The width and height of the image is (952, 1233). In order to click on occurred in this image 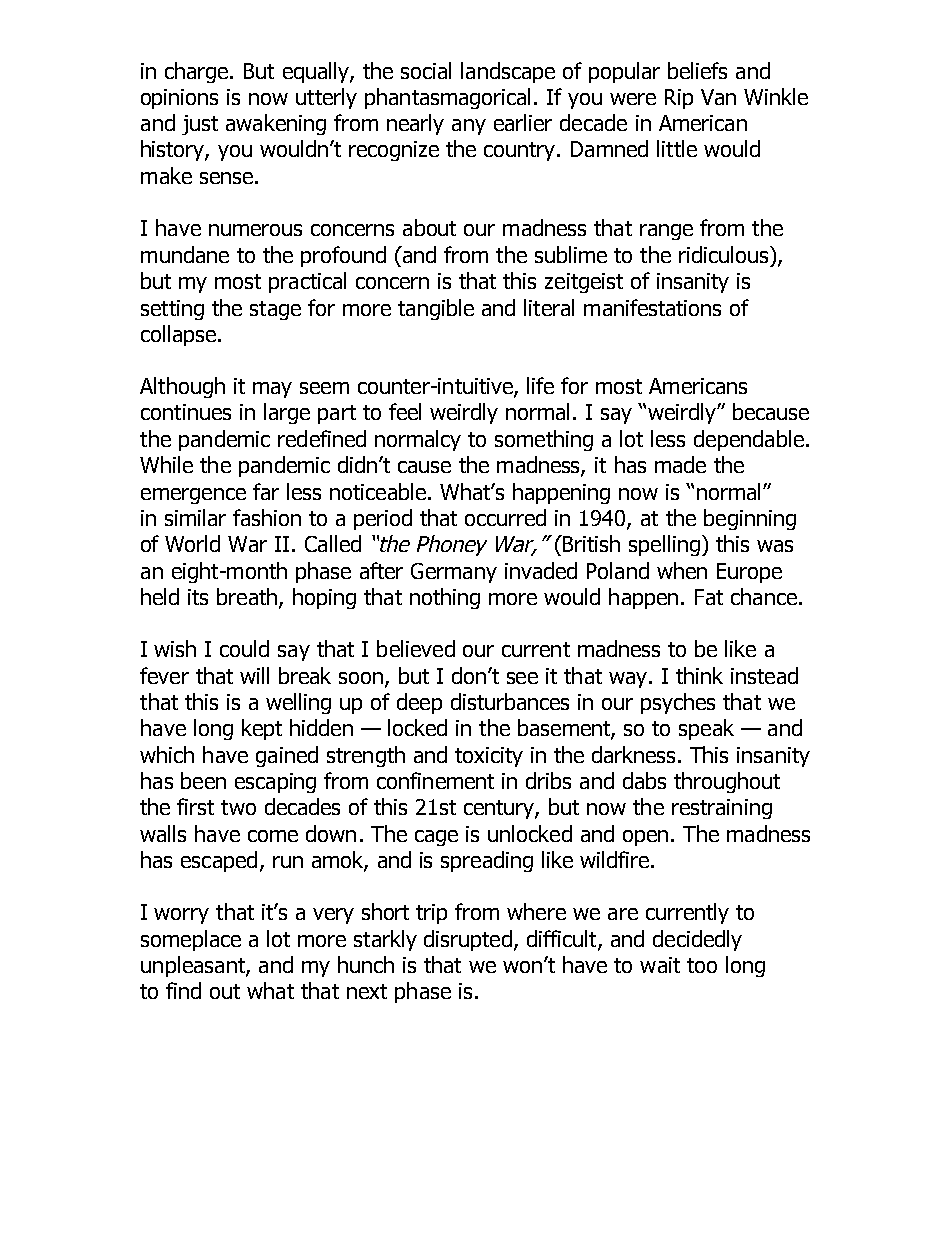, I will do `click(505, 517)`.
